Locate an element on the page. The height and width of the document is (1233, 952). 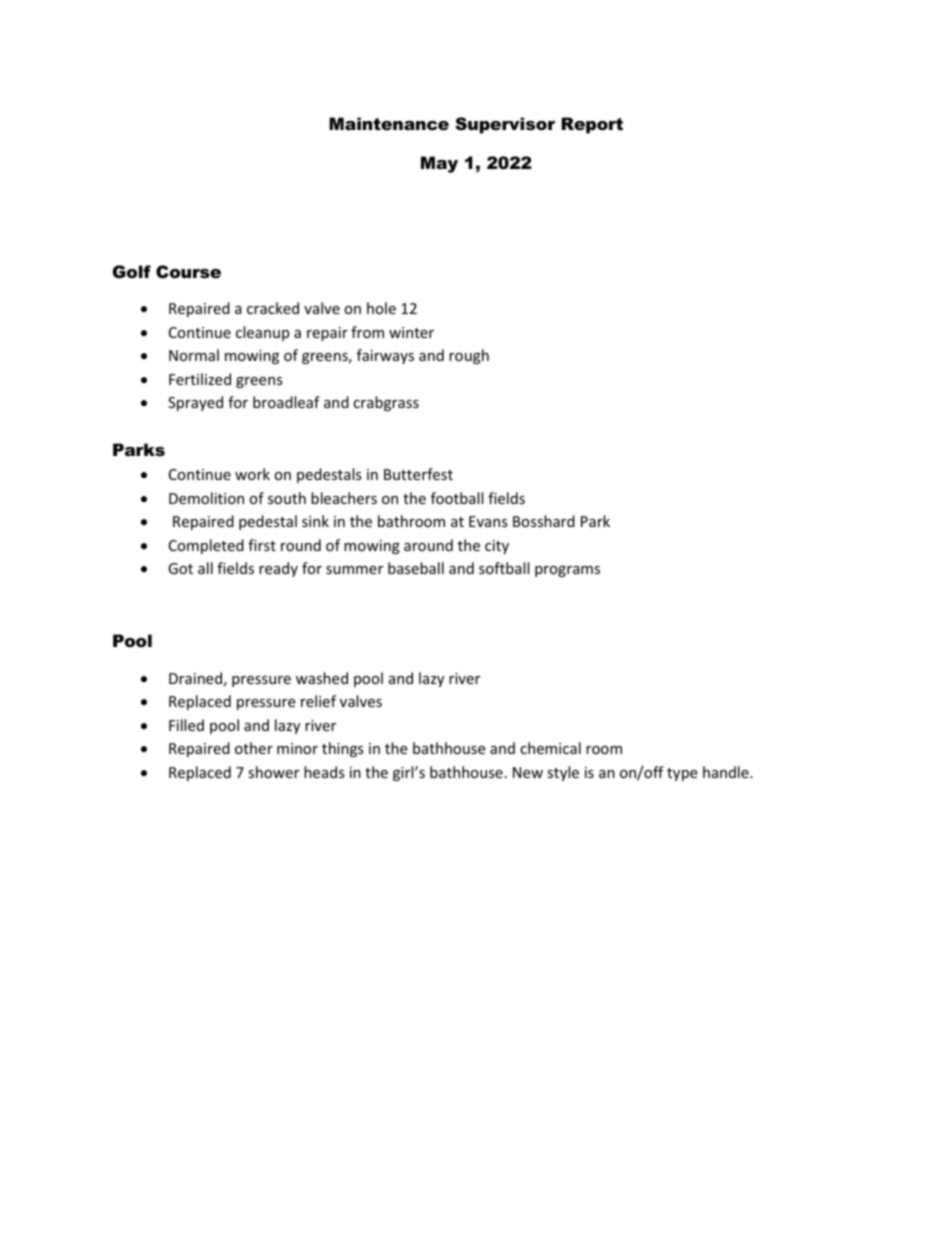
Evans is located at coordinates (488, 521).
